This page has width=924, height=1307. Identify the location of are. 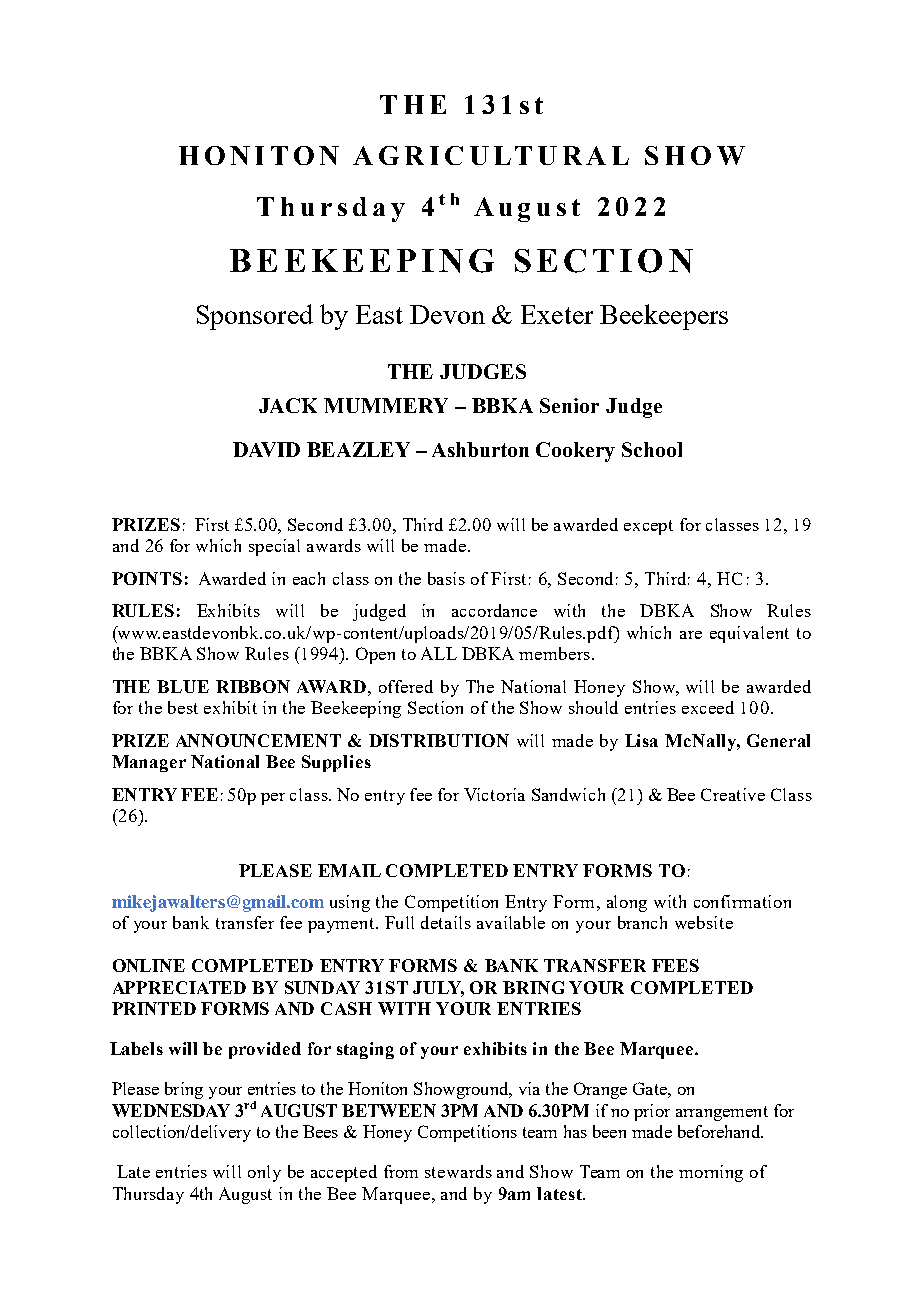
(691, 635).
